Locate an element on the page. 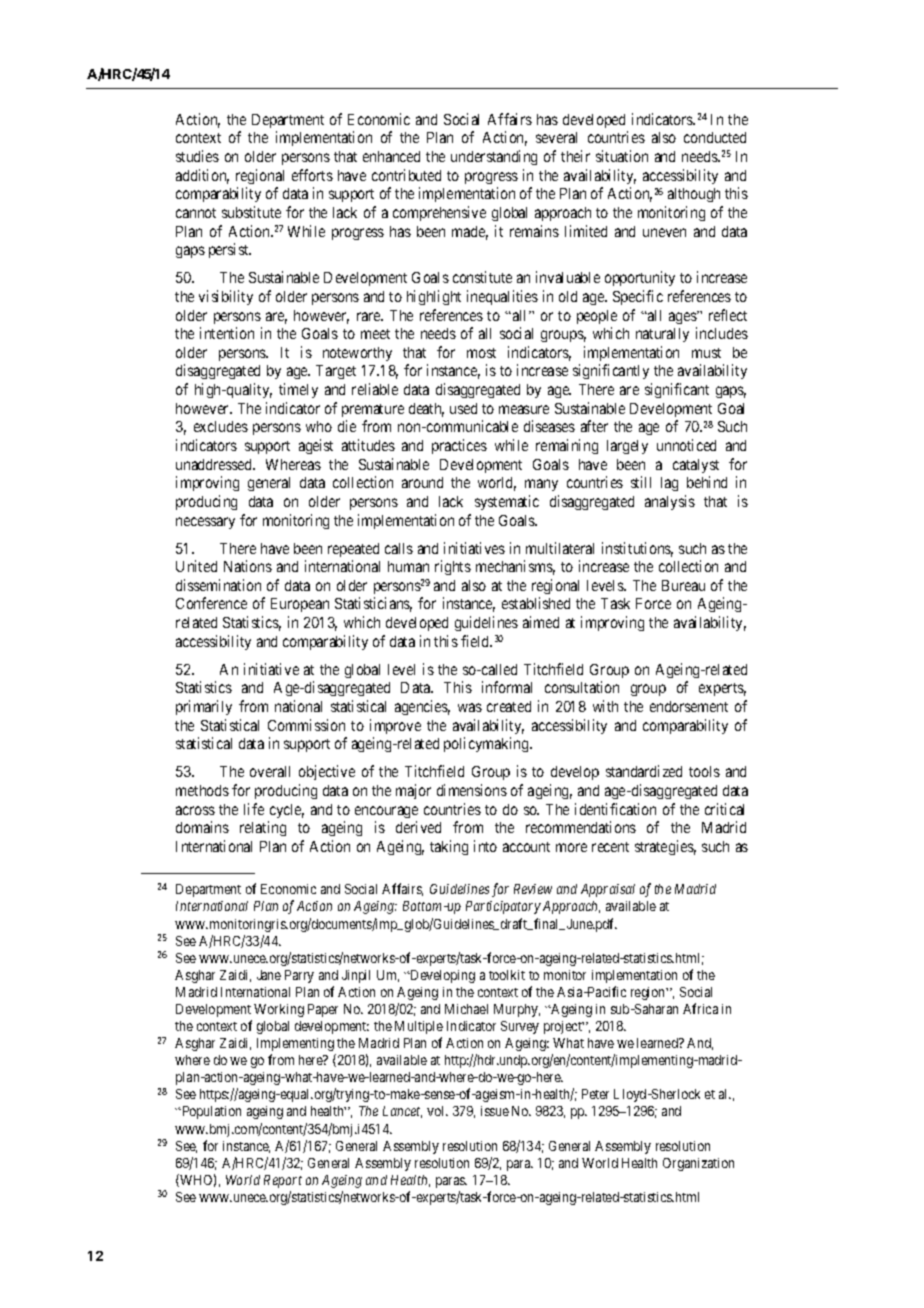 The image size is (924, 1308). Nations is located at coordinates (248, 566).
